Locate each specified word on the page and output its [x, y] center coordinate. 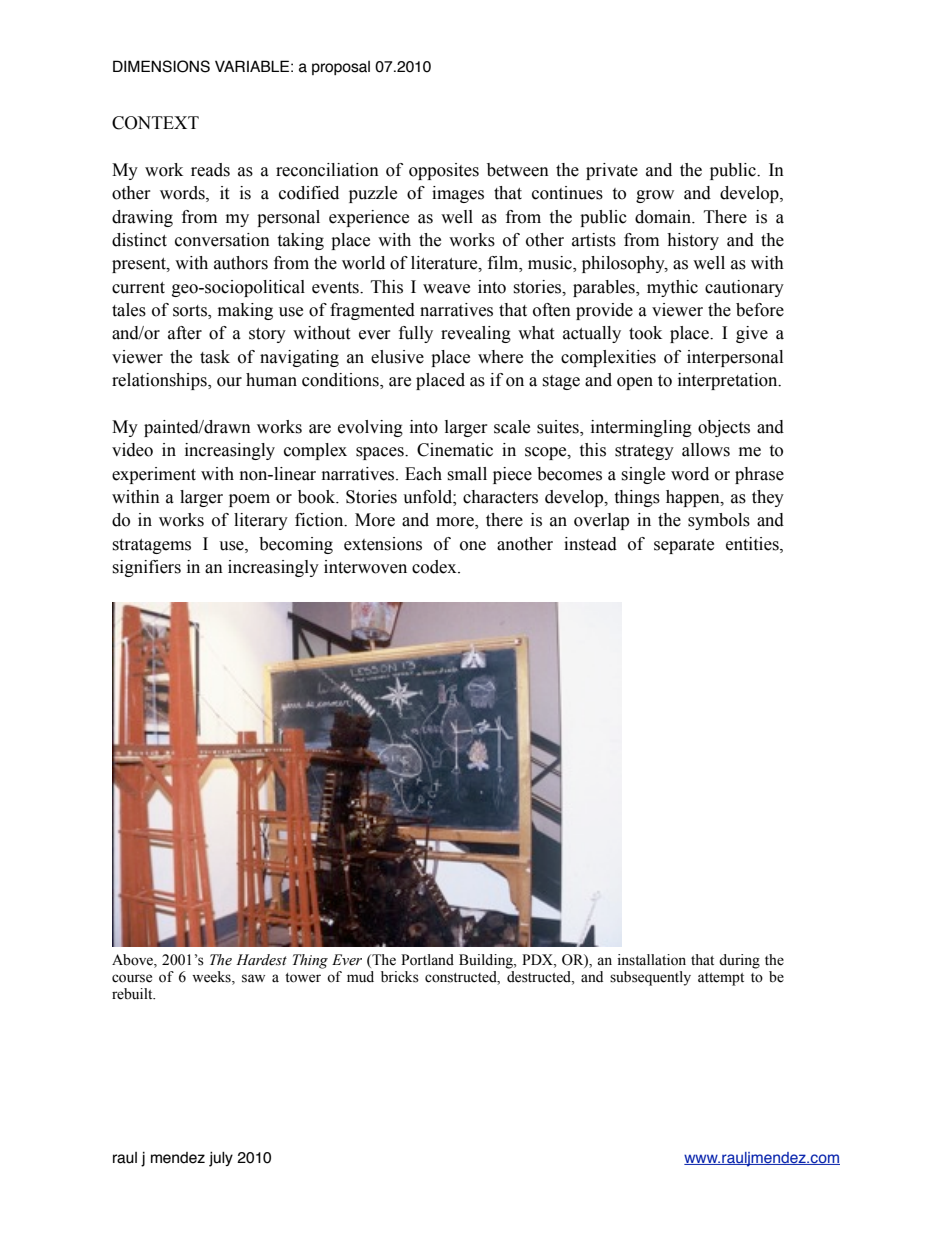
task [215, 357]
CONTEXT [155, 123]
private [612, 171]
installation [652, 960]
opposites [444, 171]
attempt [721, 979]
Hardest [261, 960]
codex [435, 567]
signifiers [146, 568]
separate [684, 546]
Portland [427, 960]
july [221, 1159]
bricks [400, 977]
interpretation [729, 381]
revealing [476, 334]
